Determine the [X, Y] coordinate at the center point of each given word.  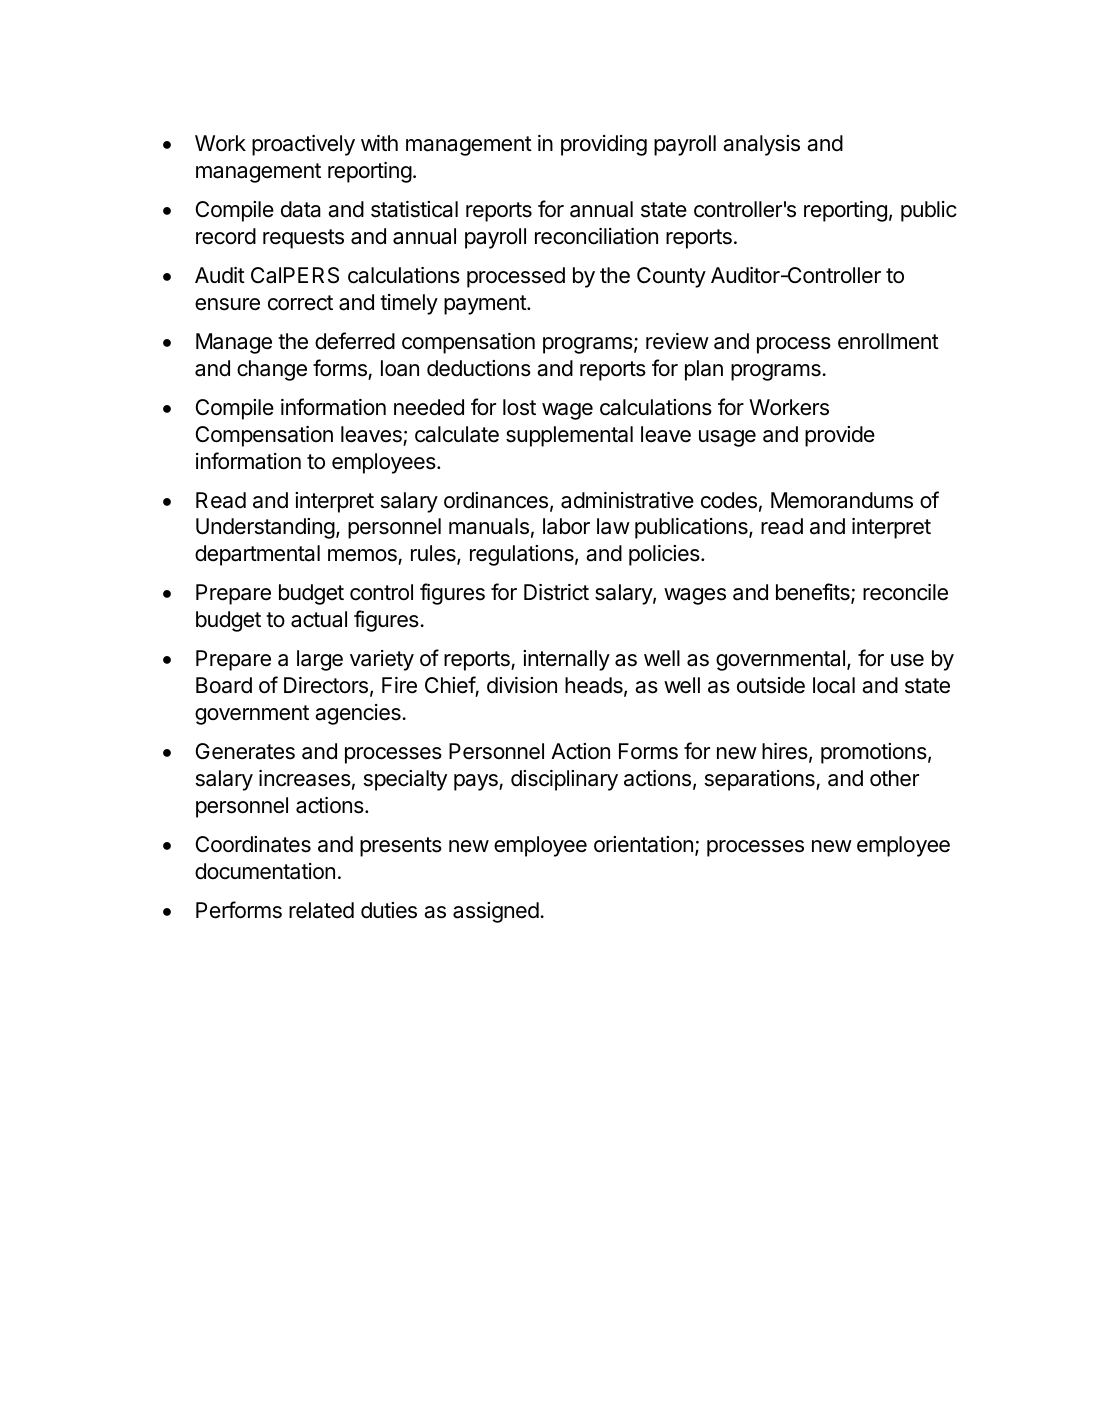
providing [604, 145]
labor [566, 526]
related [321, 910]
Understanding [265, 528]
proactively [303, 145]
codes [729, 500]
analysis [761, 145]
